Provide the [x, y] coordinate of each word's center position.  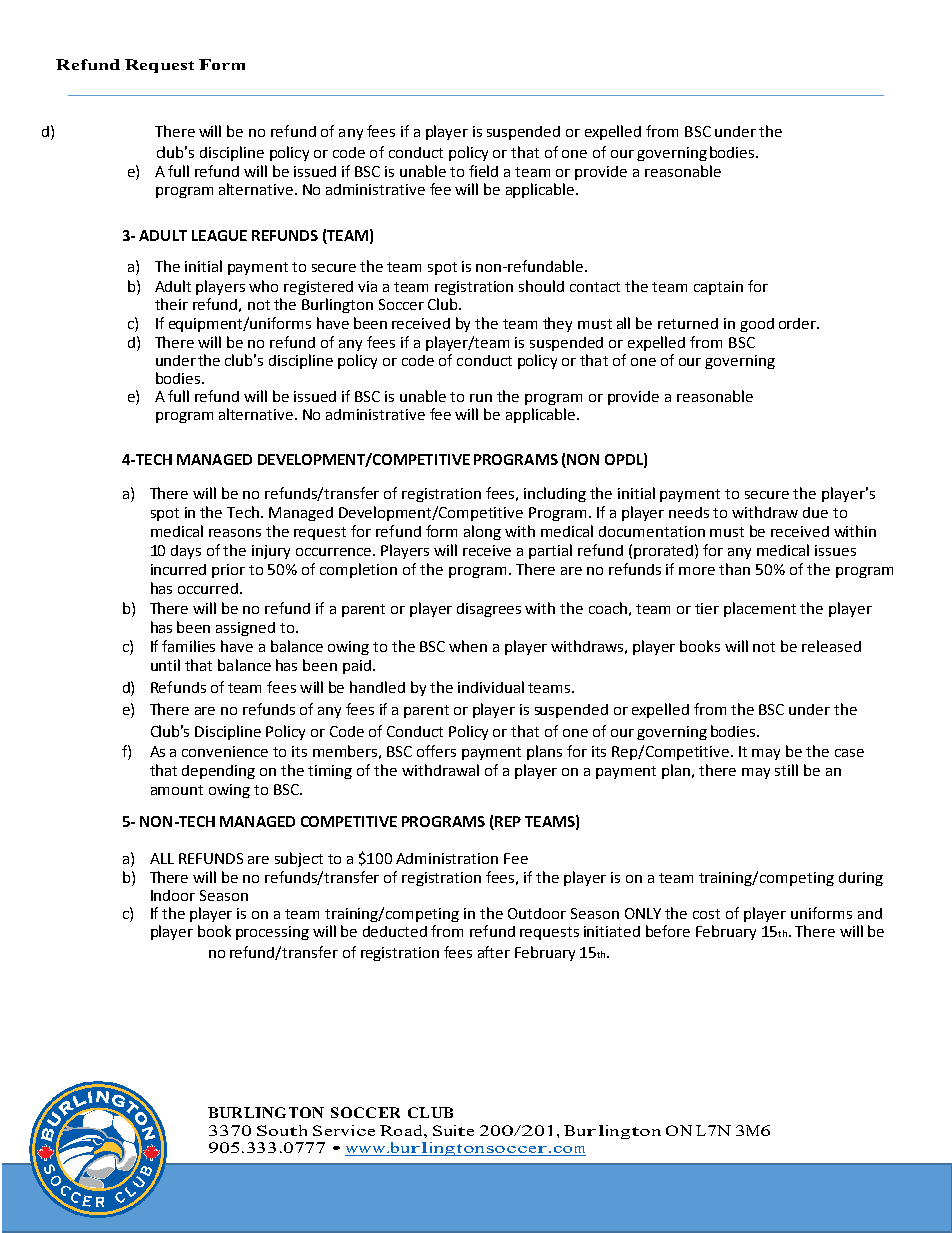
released [831, 646]
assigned [245, 629]
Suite [453, 1130]
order [798, 323]
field [483, 171]
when [468, 646]
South [282, 1130]
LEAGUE [219, 235]
